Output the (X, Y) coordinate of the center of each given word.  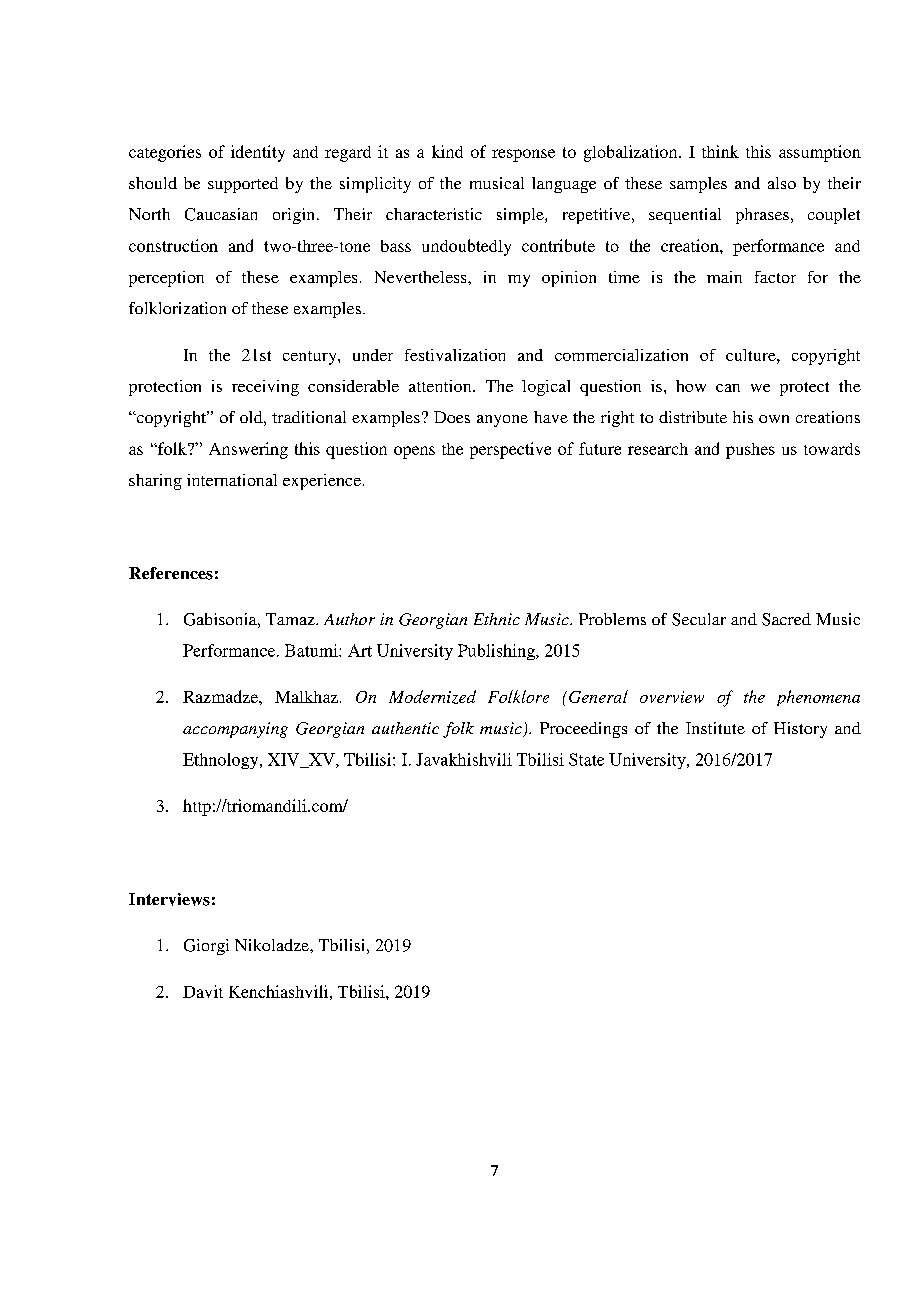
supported (243, 185)
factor (775, 277)
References (171, 573)
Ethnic (497, 619)
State (586, 759)
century (311, 358)
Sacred (786, 619)
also (782, 183)
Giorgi (206, 947)
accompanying (235, 730)
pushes (750, 451)
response (523, 155)
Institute (715, 728)
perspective (510, 450)
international (232, 480)
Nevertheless (422, 277)
